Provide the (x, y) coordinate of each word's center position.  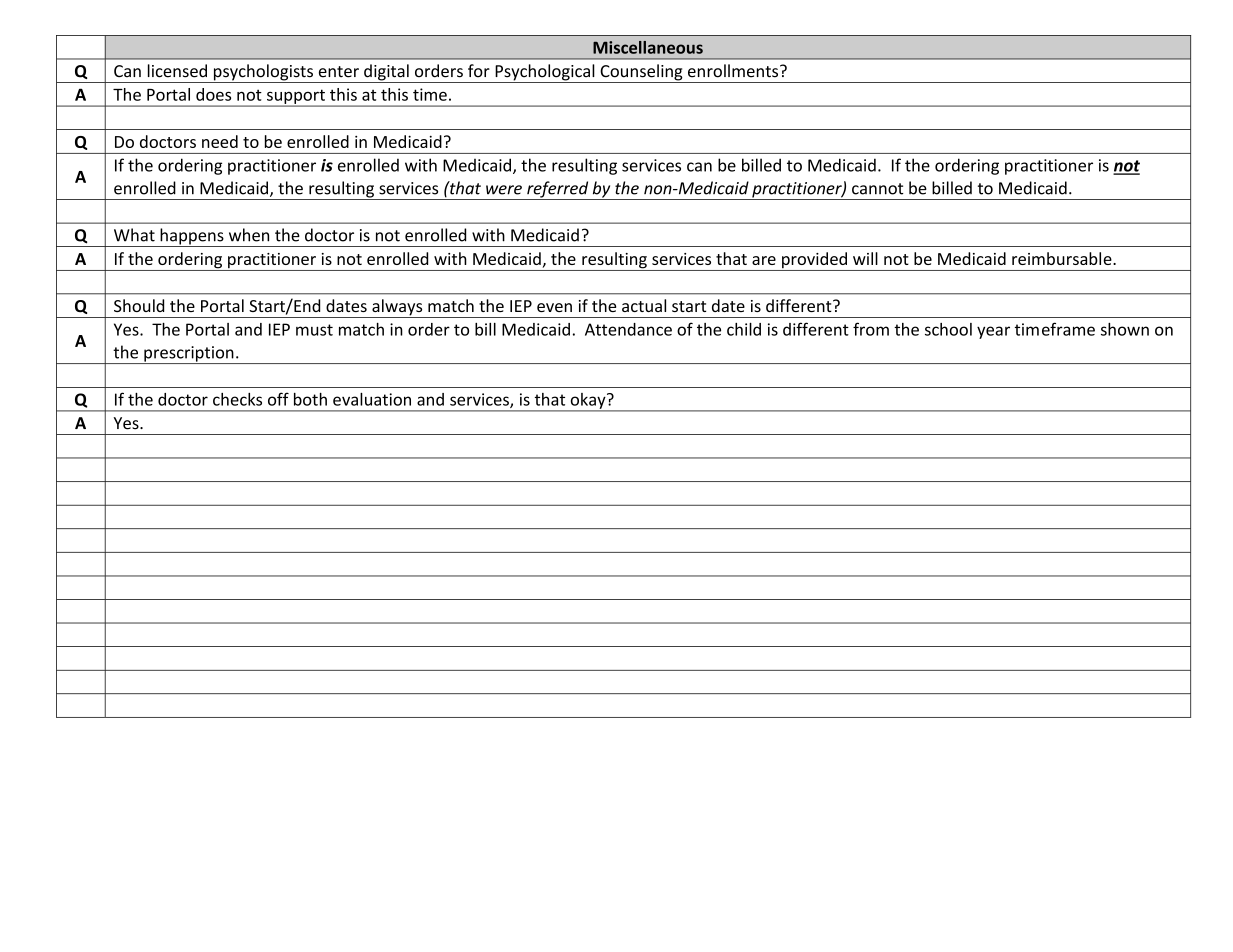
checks (237, 399)
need (220, 141)
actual (644, 305)
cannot (878, 189)
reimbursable (1063, 258)
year (993, 332)
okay (588, 402)
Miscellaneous (648, 47)
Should (139, 305)
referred (558, 190)
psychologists (263, 73)
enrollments (734, 71)
